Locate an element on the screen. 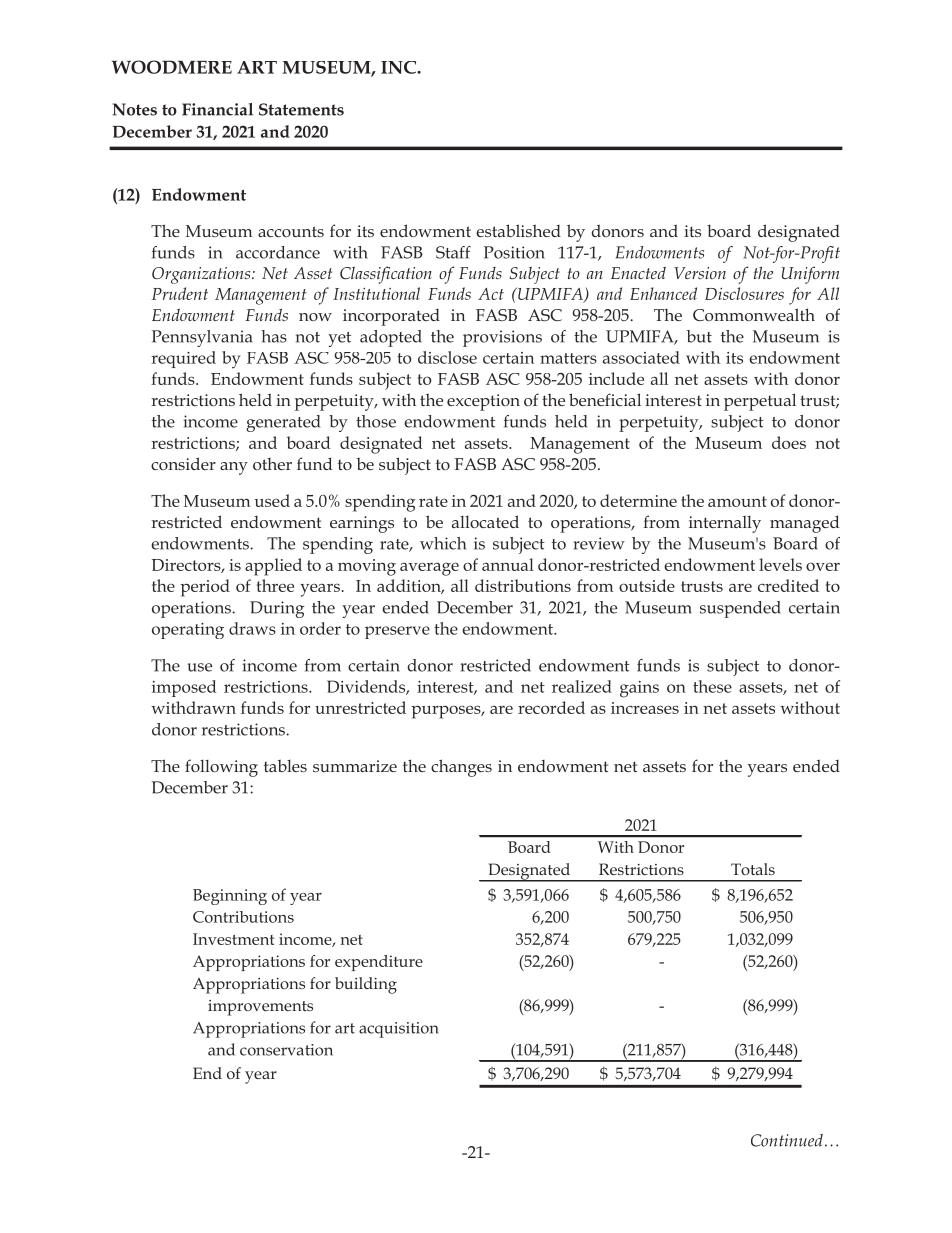 This screenshot has height=1233, width=952. conservation is located at coordinates (286, 1050).
